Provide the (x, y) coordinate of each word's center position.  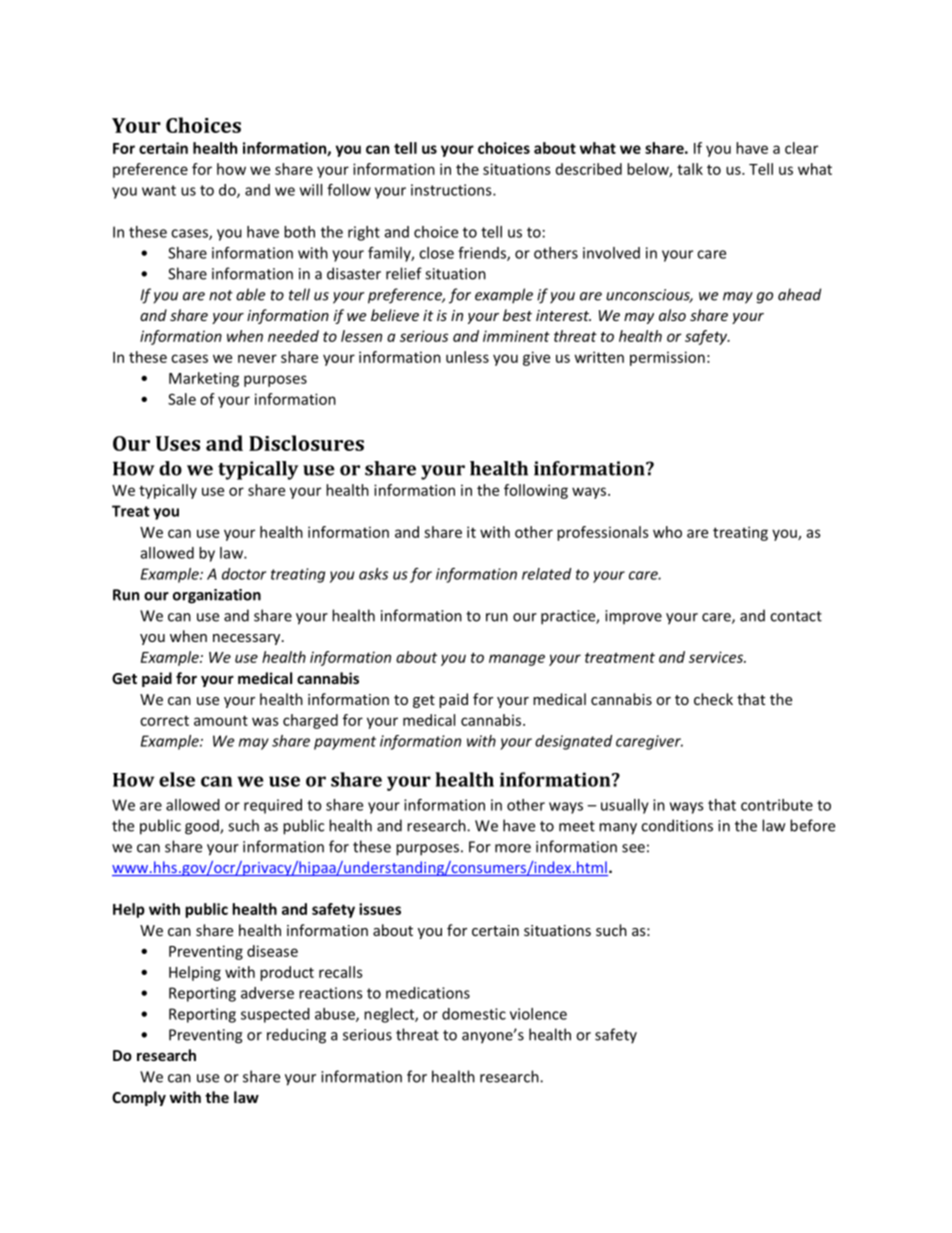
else (177, 779)
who (667, 532)
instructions (452, 190)
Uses (178, 443)
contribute (777, 805)
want (159, 190)
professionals (603, 533)
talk (690, 169)
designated (573, 742)
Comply (139, 1098)
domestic (474, 1014)
